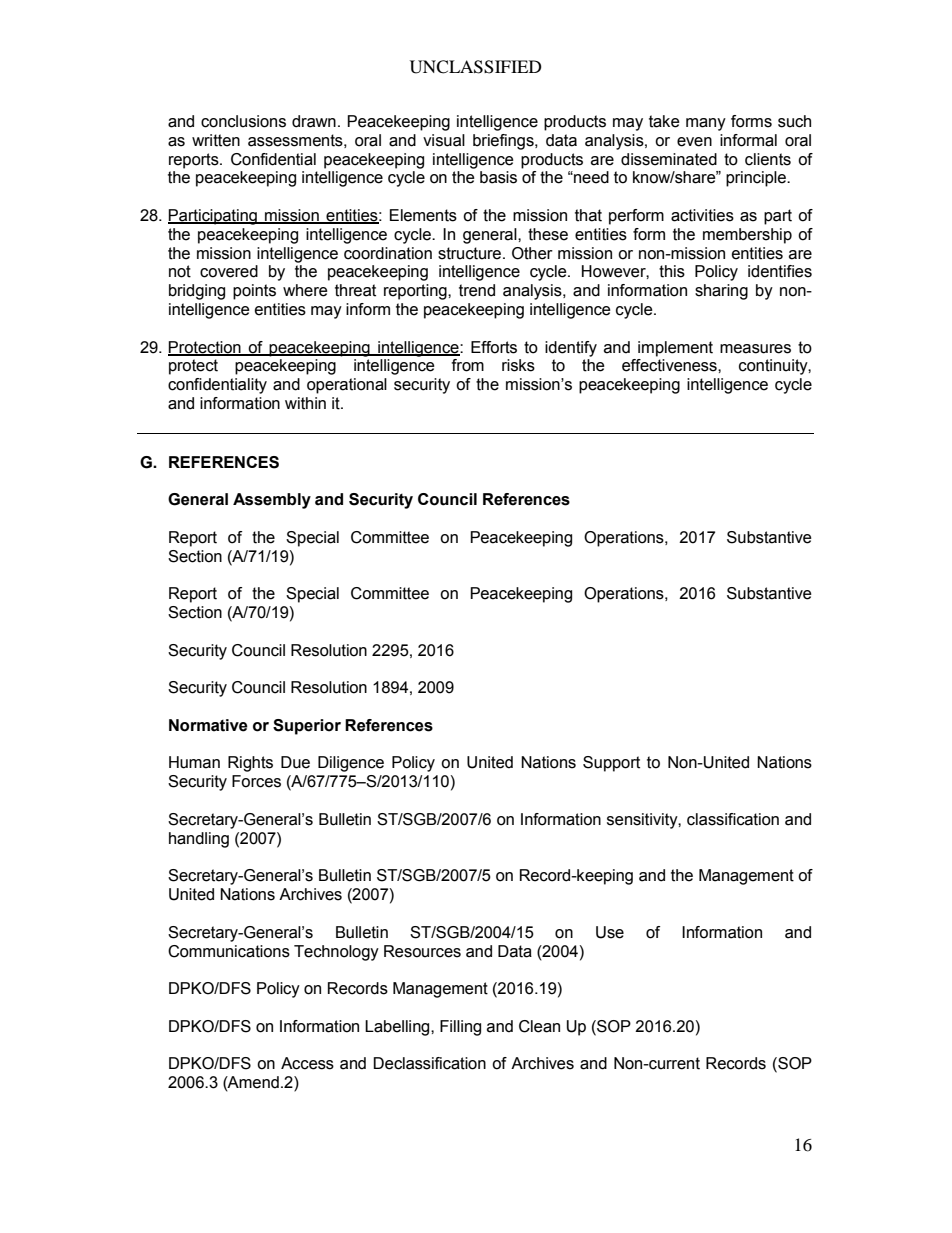 The image size is (952, 1233). Describe the element at coordinates (476, 67) in the document. I see `UNCLASSIFIED` at that location.
